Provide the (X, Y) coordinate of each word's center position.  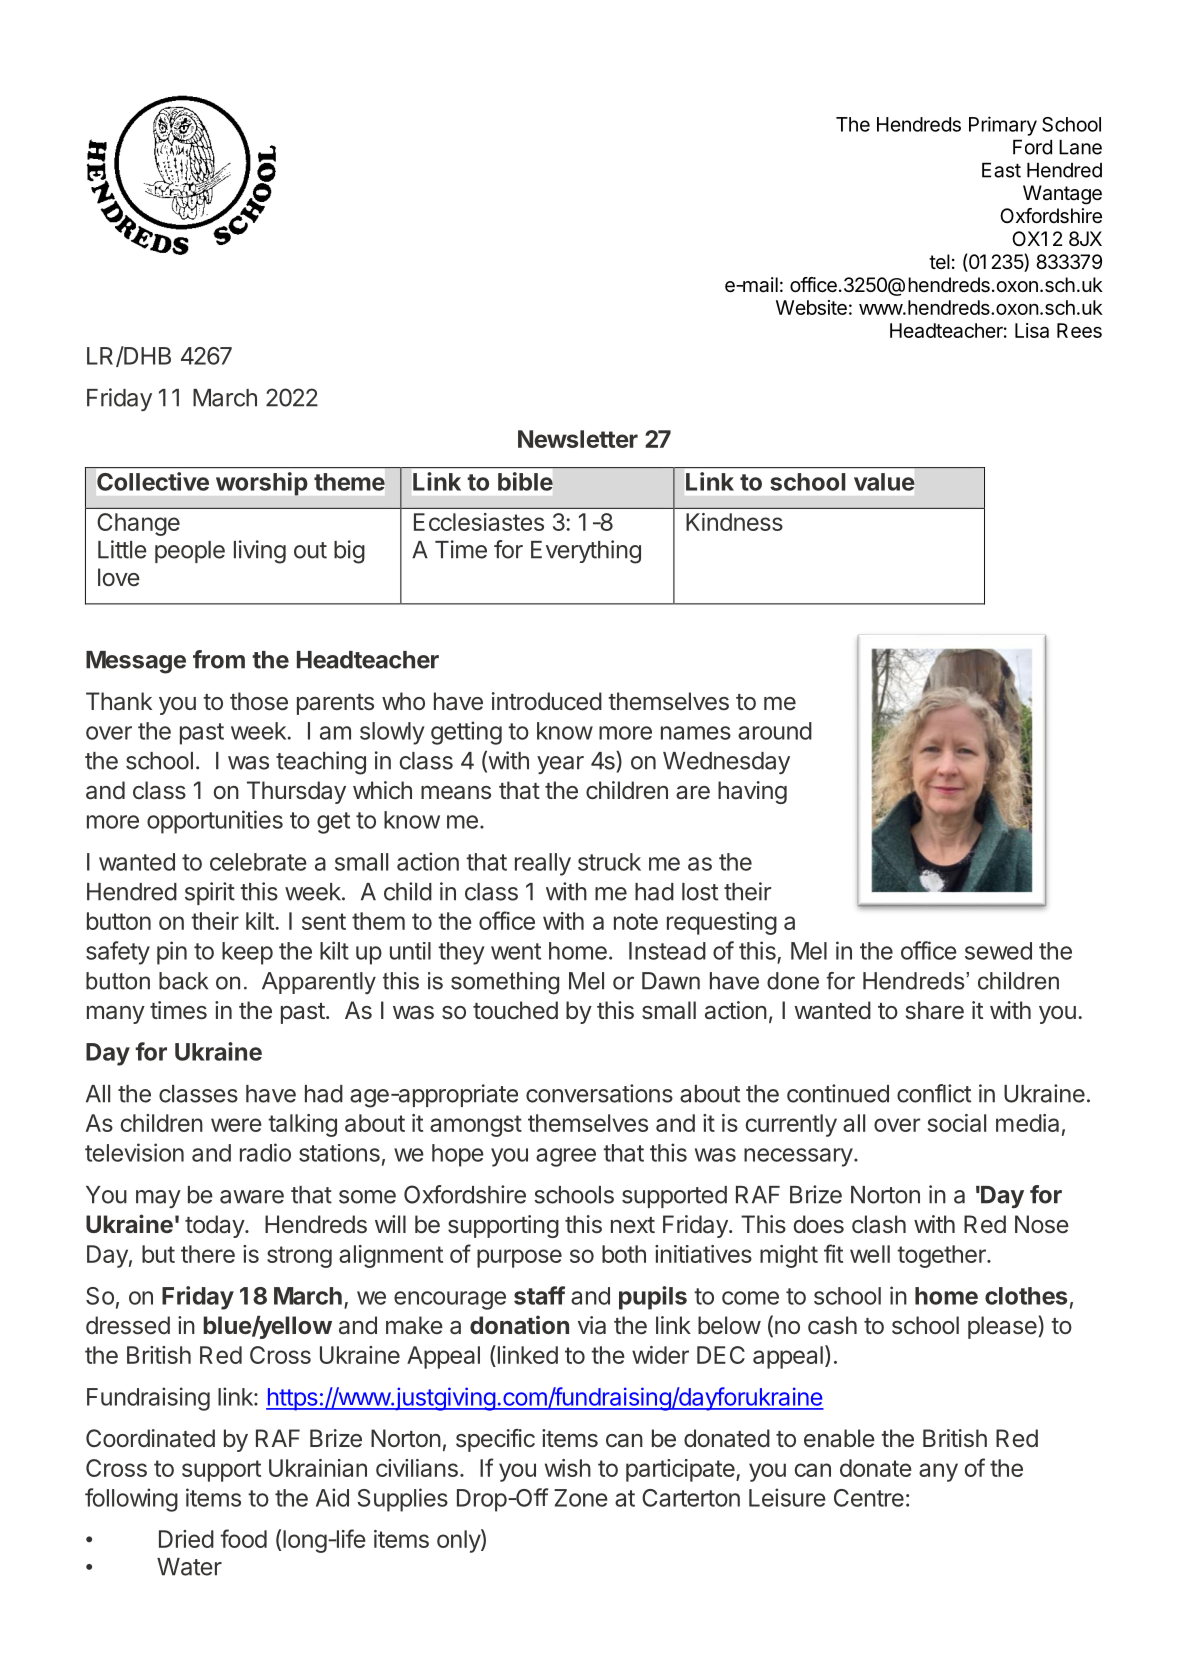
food (243, 1538)
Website (811, 307)
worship (261, 484)
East (1001, 170)
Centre (869, 1498)
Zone (581, 1498)
